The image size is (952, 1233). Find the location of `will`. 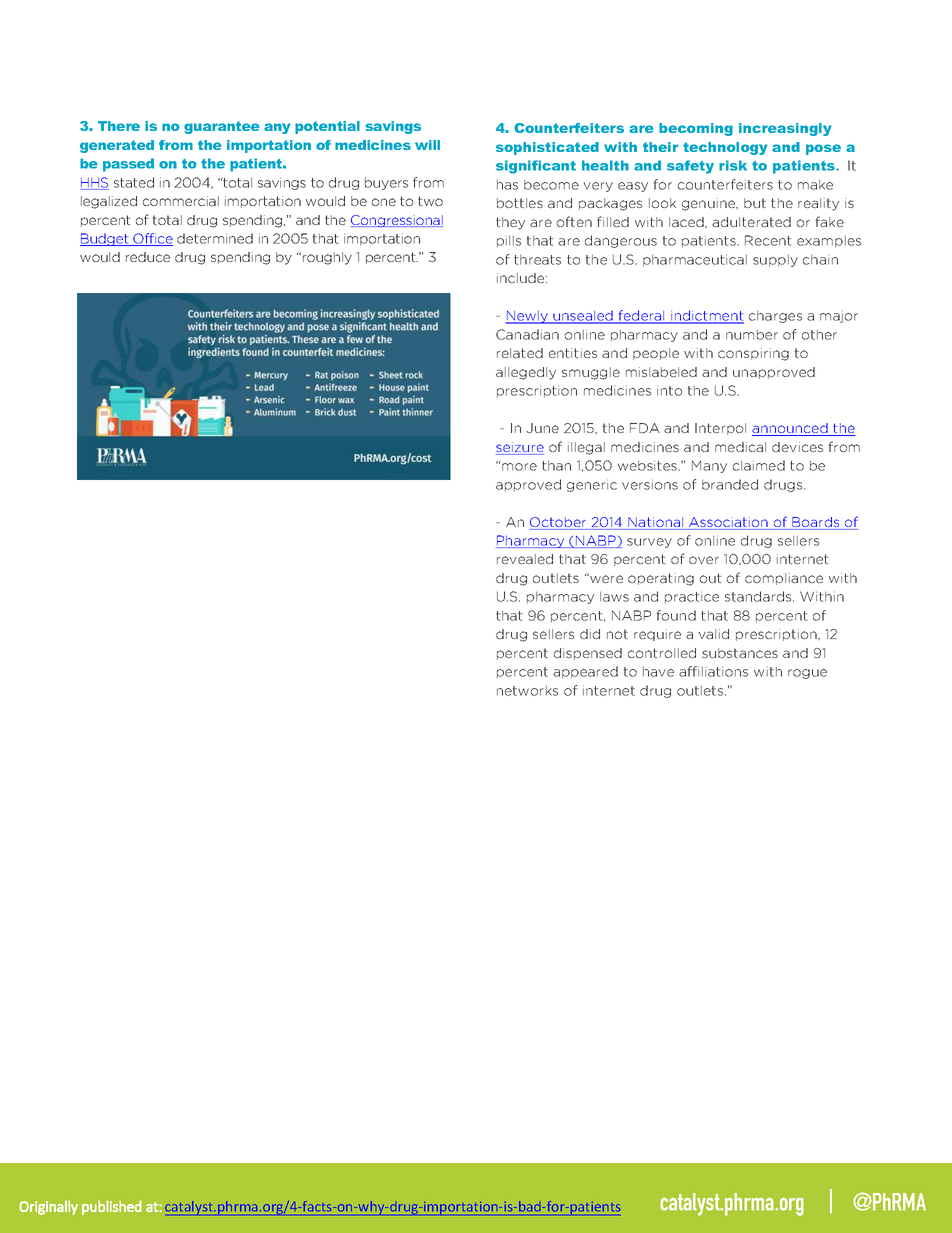

will is located at coordinates (427, 145).
